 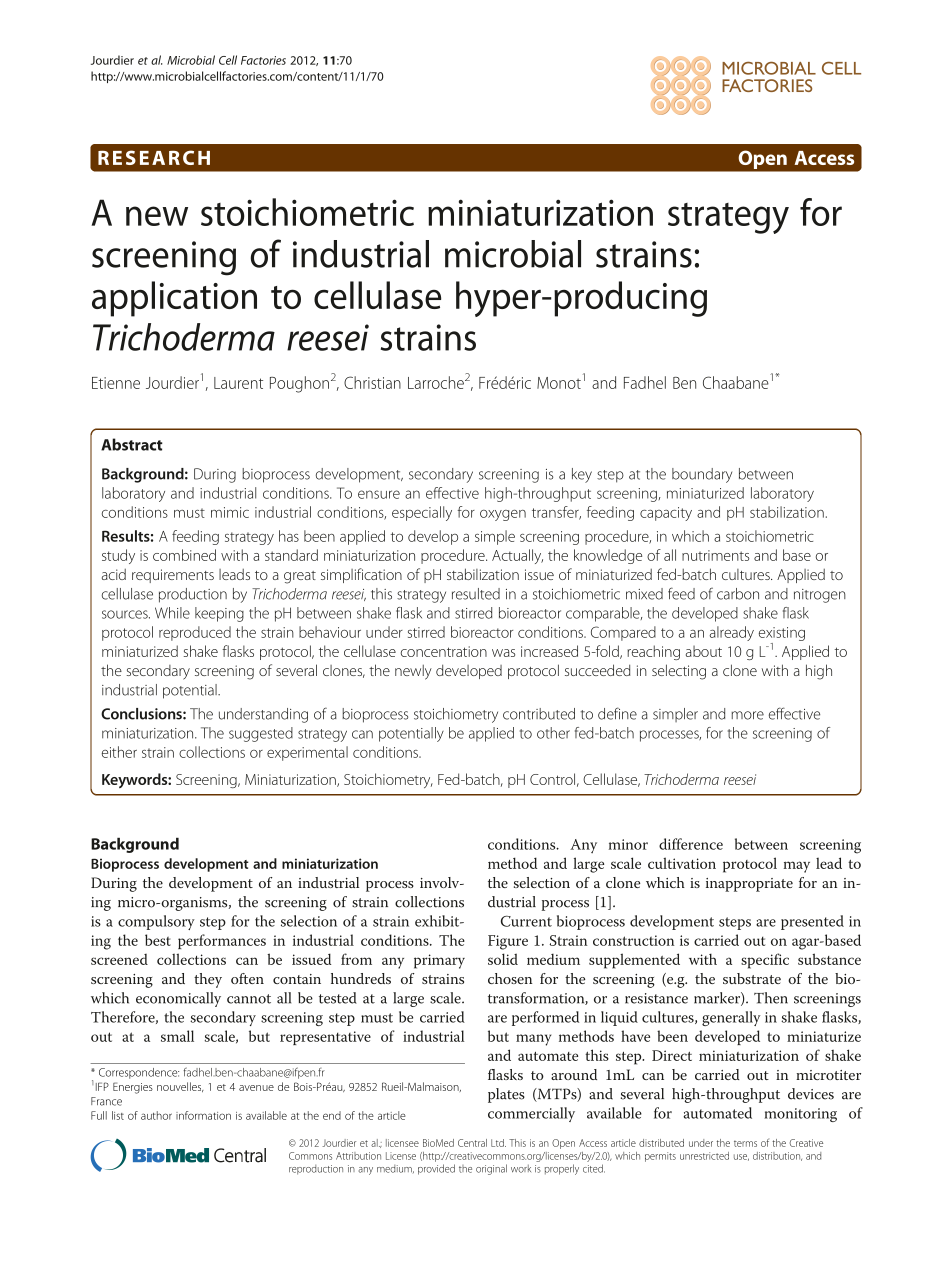 What do you see at coordinates (539, 714) in the screenshot?
I see `contributed` at bounding box center [539, 714].
